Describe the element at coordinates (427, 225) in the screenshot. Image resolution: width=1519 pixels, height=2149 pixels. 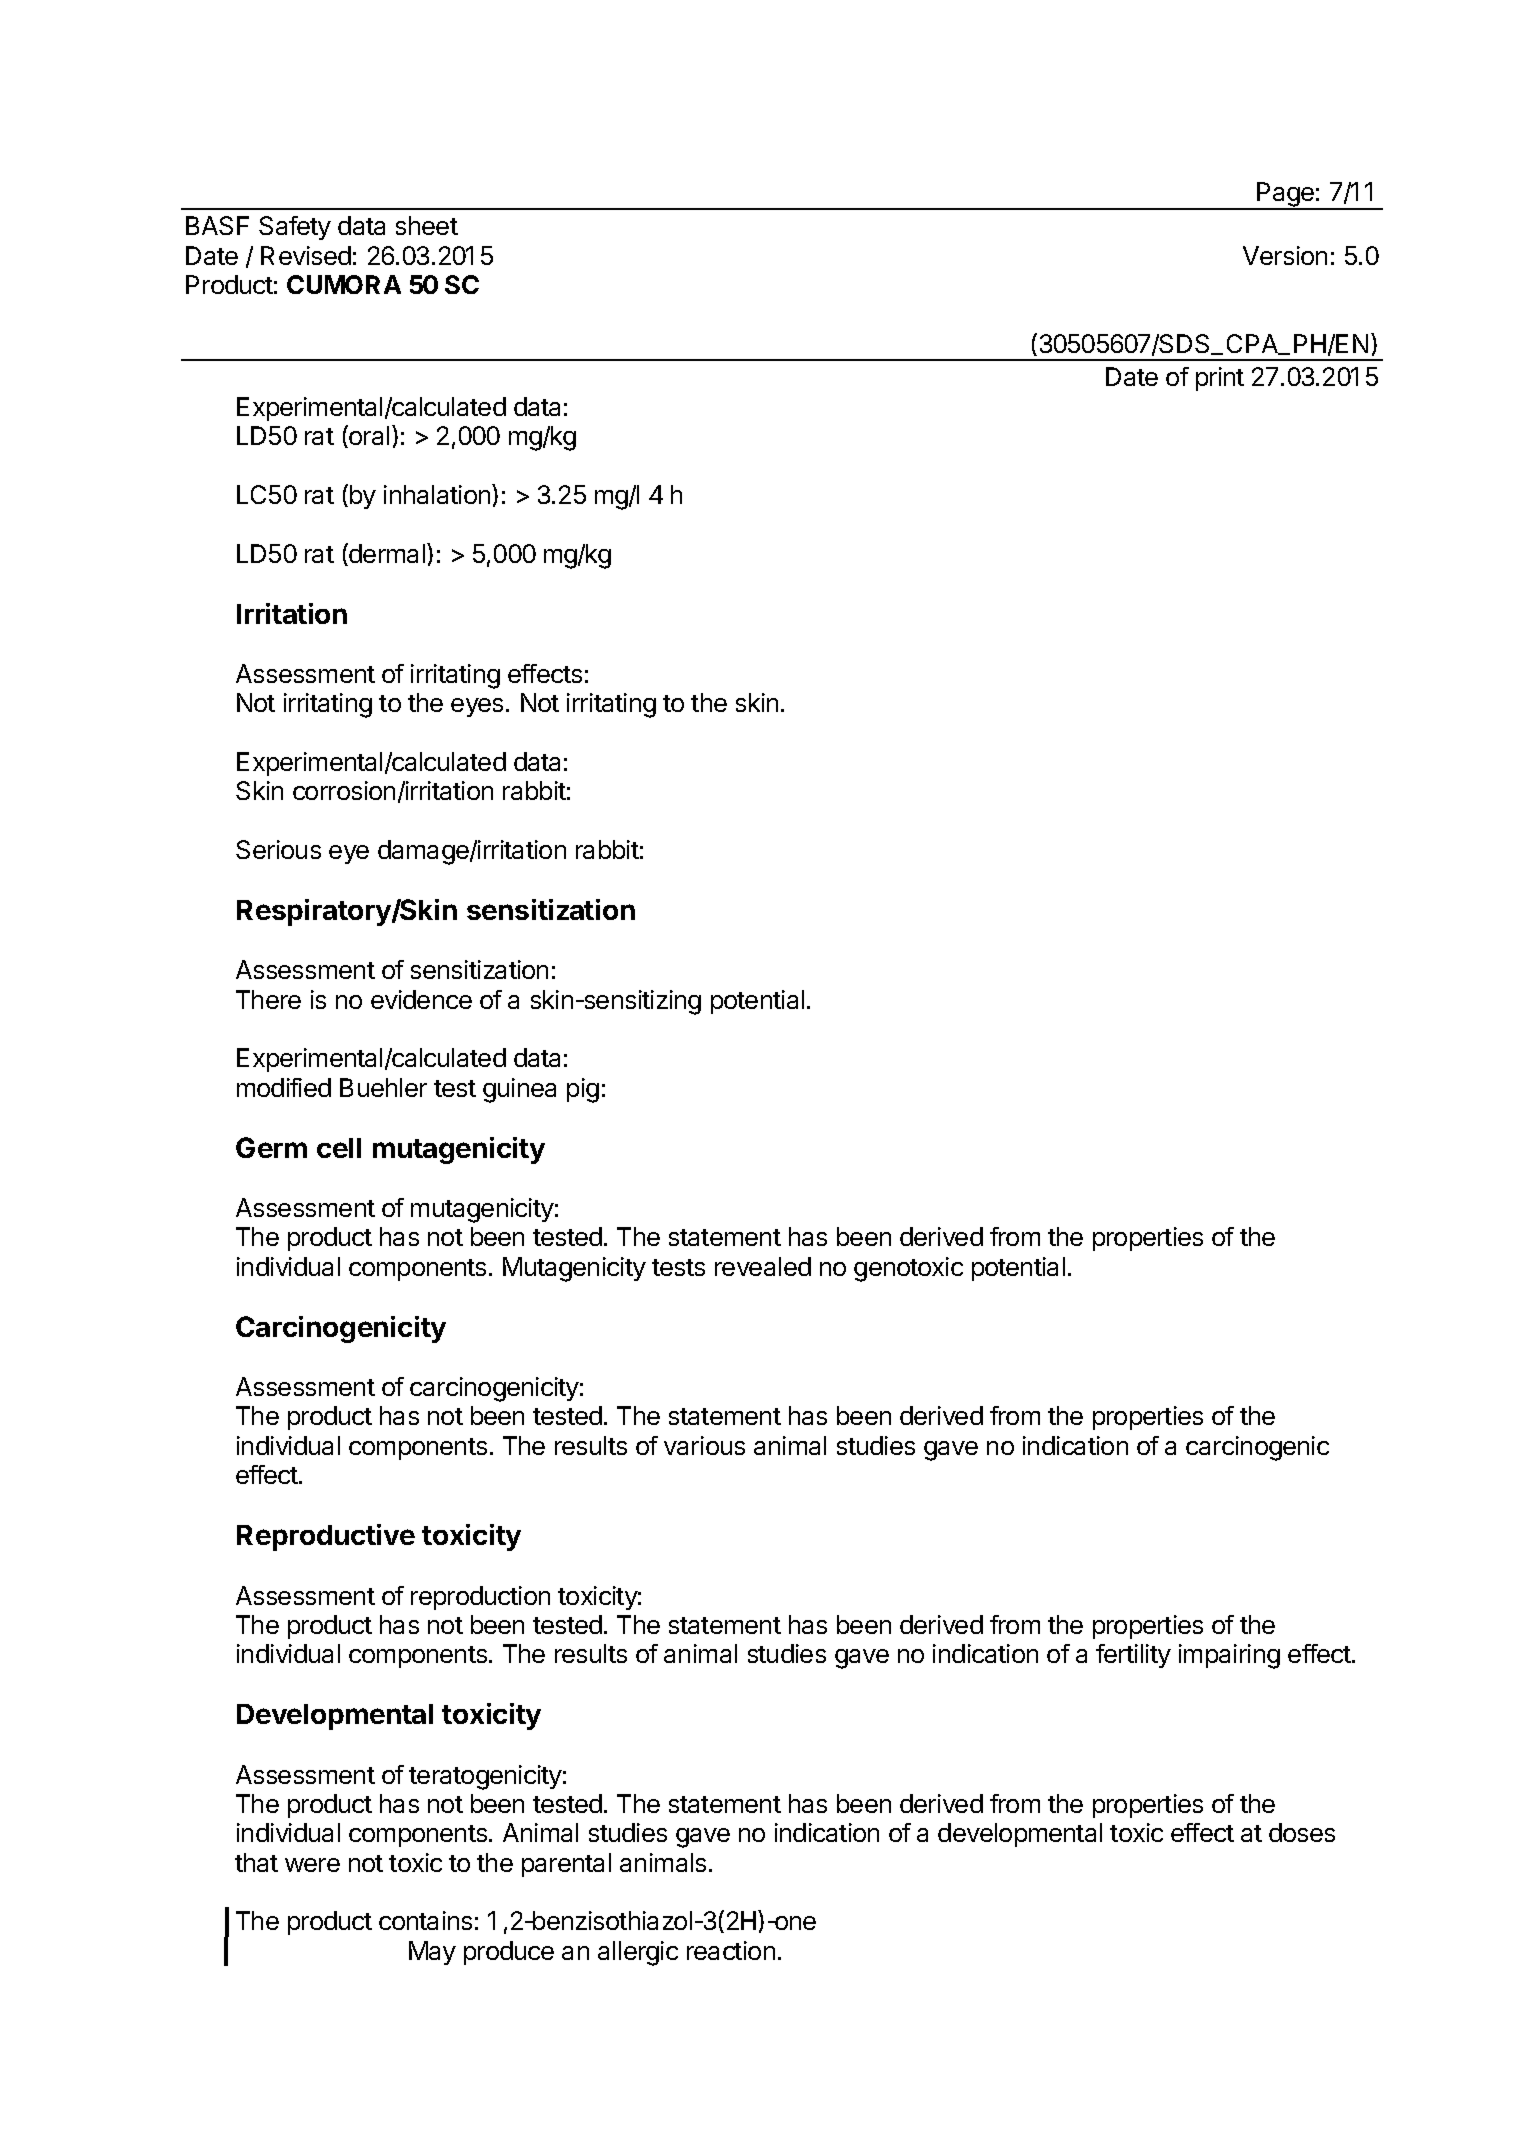
I see `sheet` at that location.
